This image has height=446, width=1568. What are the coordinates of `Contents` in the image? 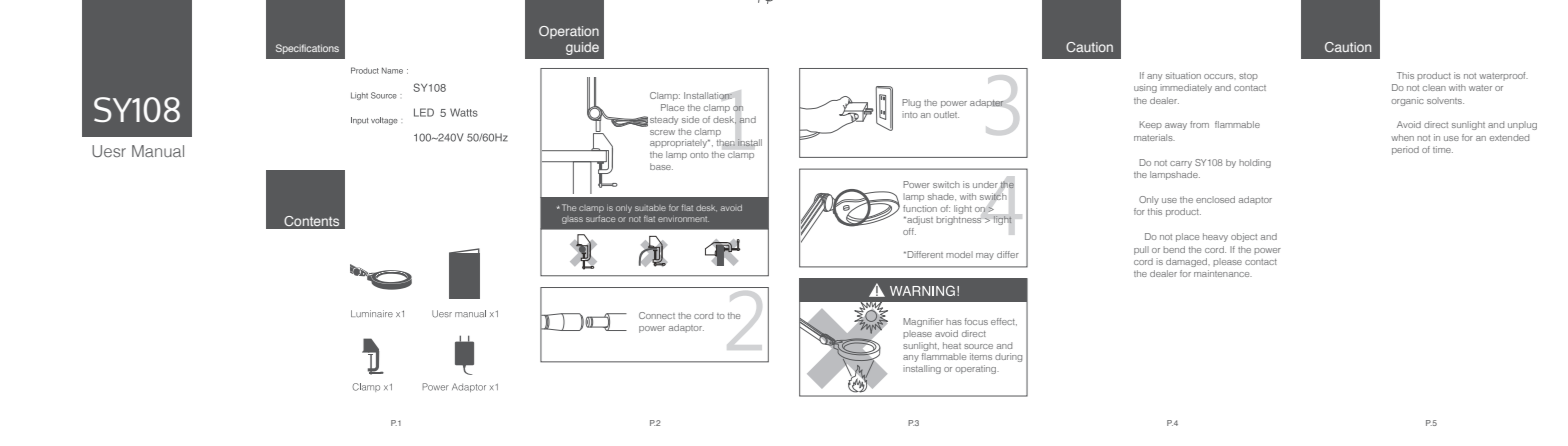 It's located at (311, 221).
